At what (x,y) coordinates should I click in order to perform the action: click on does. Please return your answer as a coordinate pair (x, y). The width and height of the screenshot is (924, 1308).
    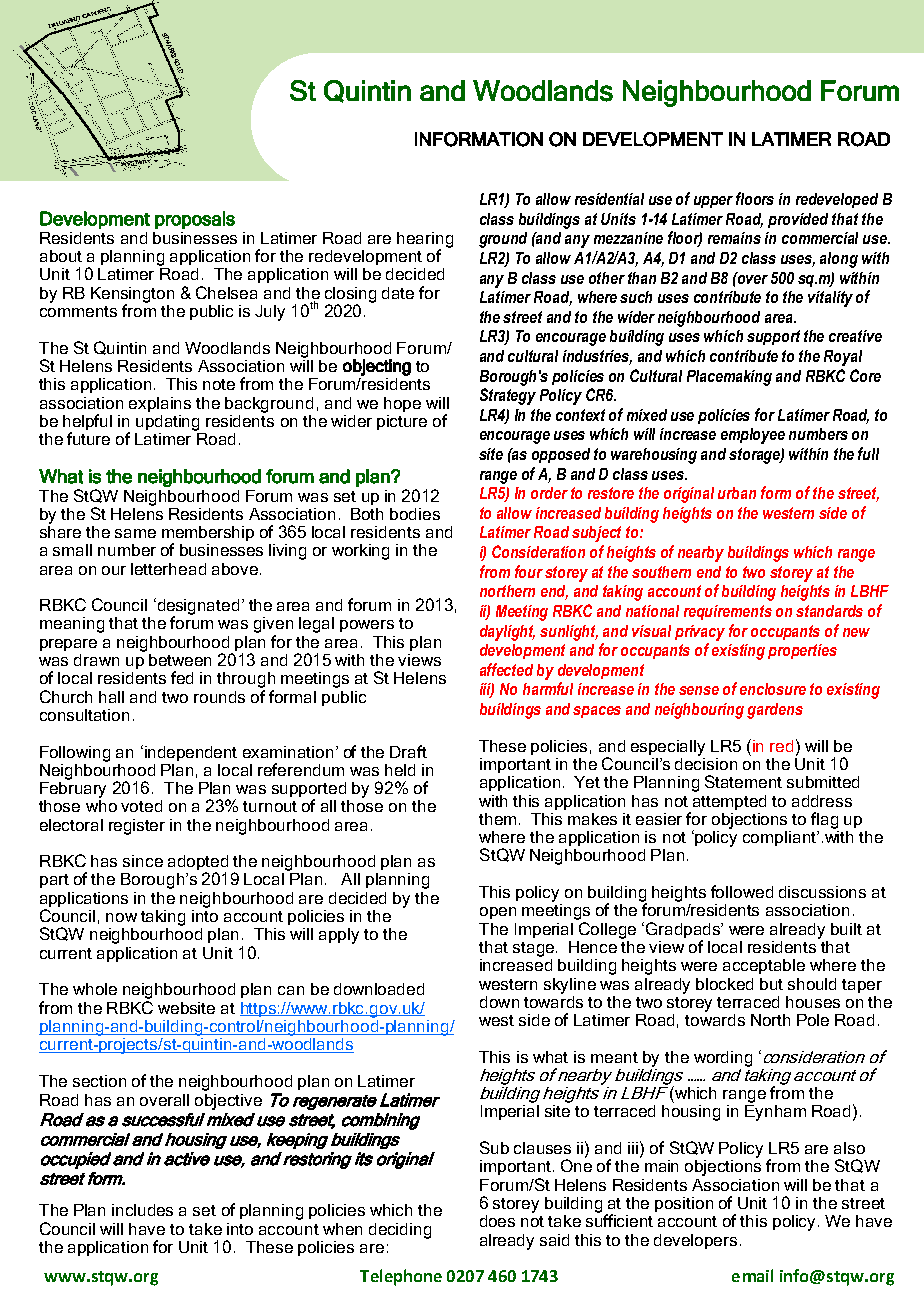
    Looking at the image, I should click on (497, 1221).
